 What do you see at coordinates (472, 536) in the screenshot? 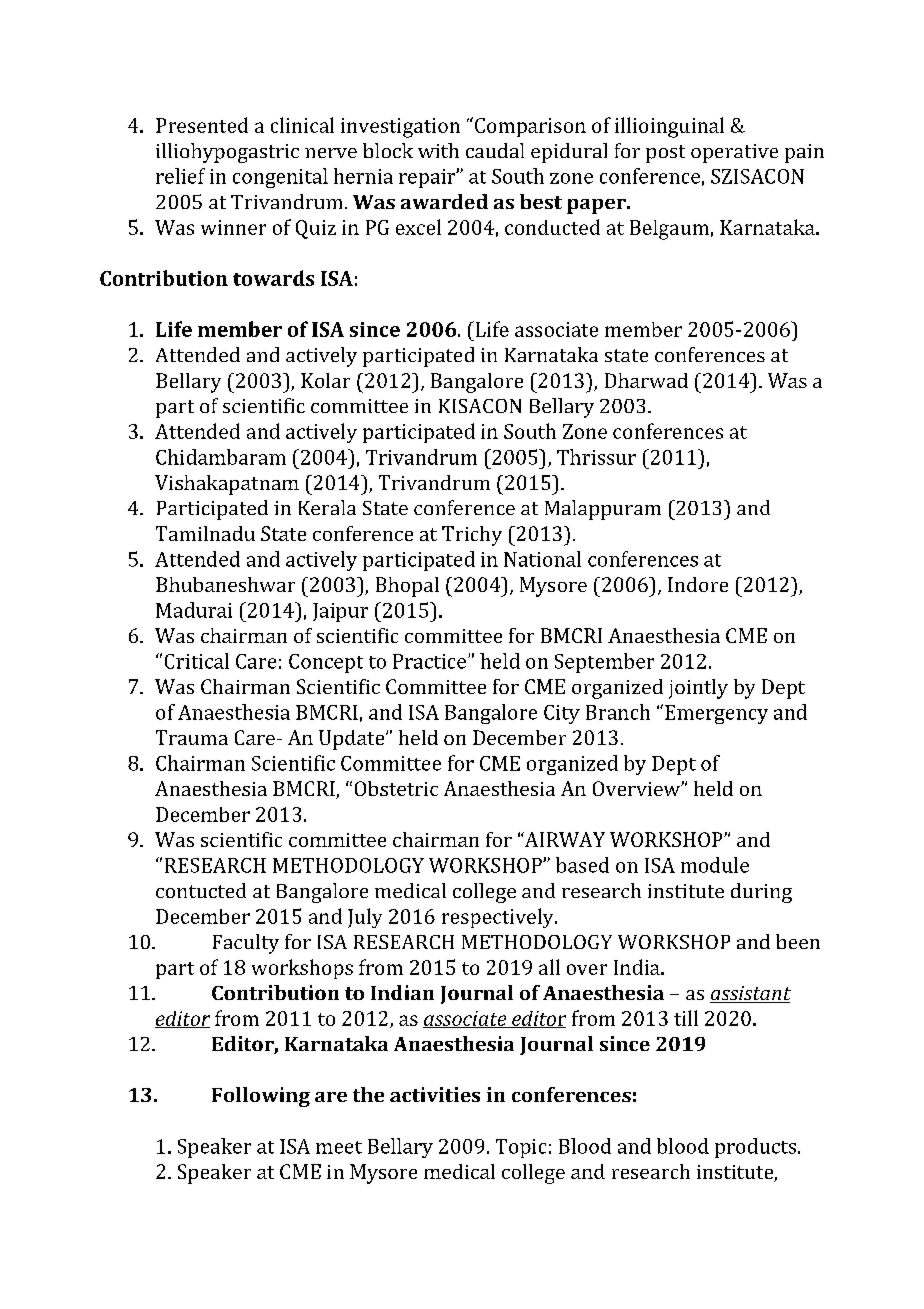
I see `Trichy` at bounding box center [472, 536].
